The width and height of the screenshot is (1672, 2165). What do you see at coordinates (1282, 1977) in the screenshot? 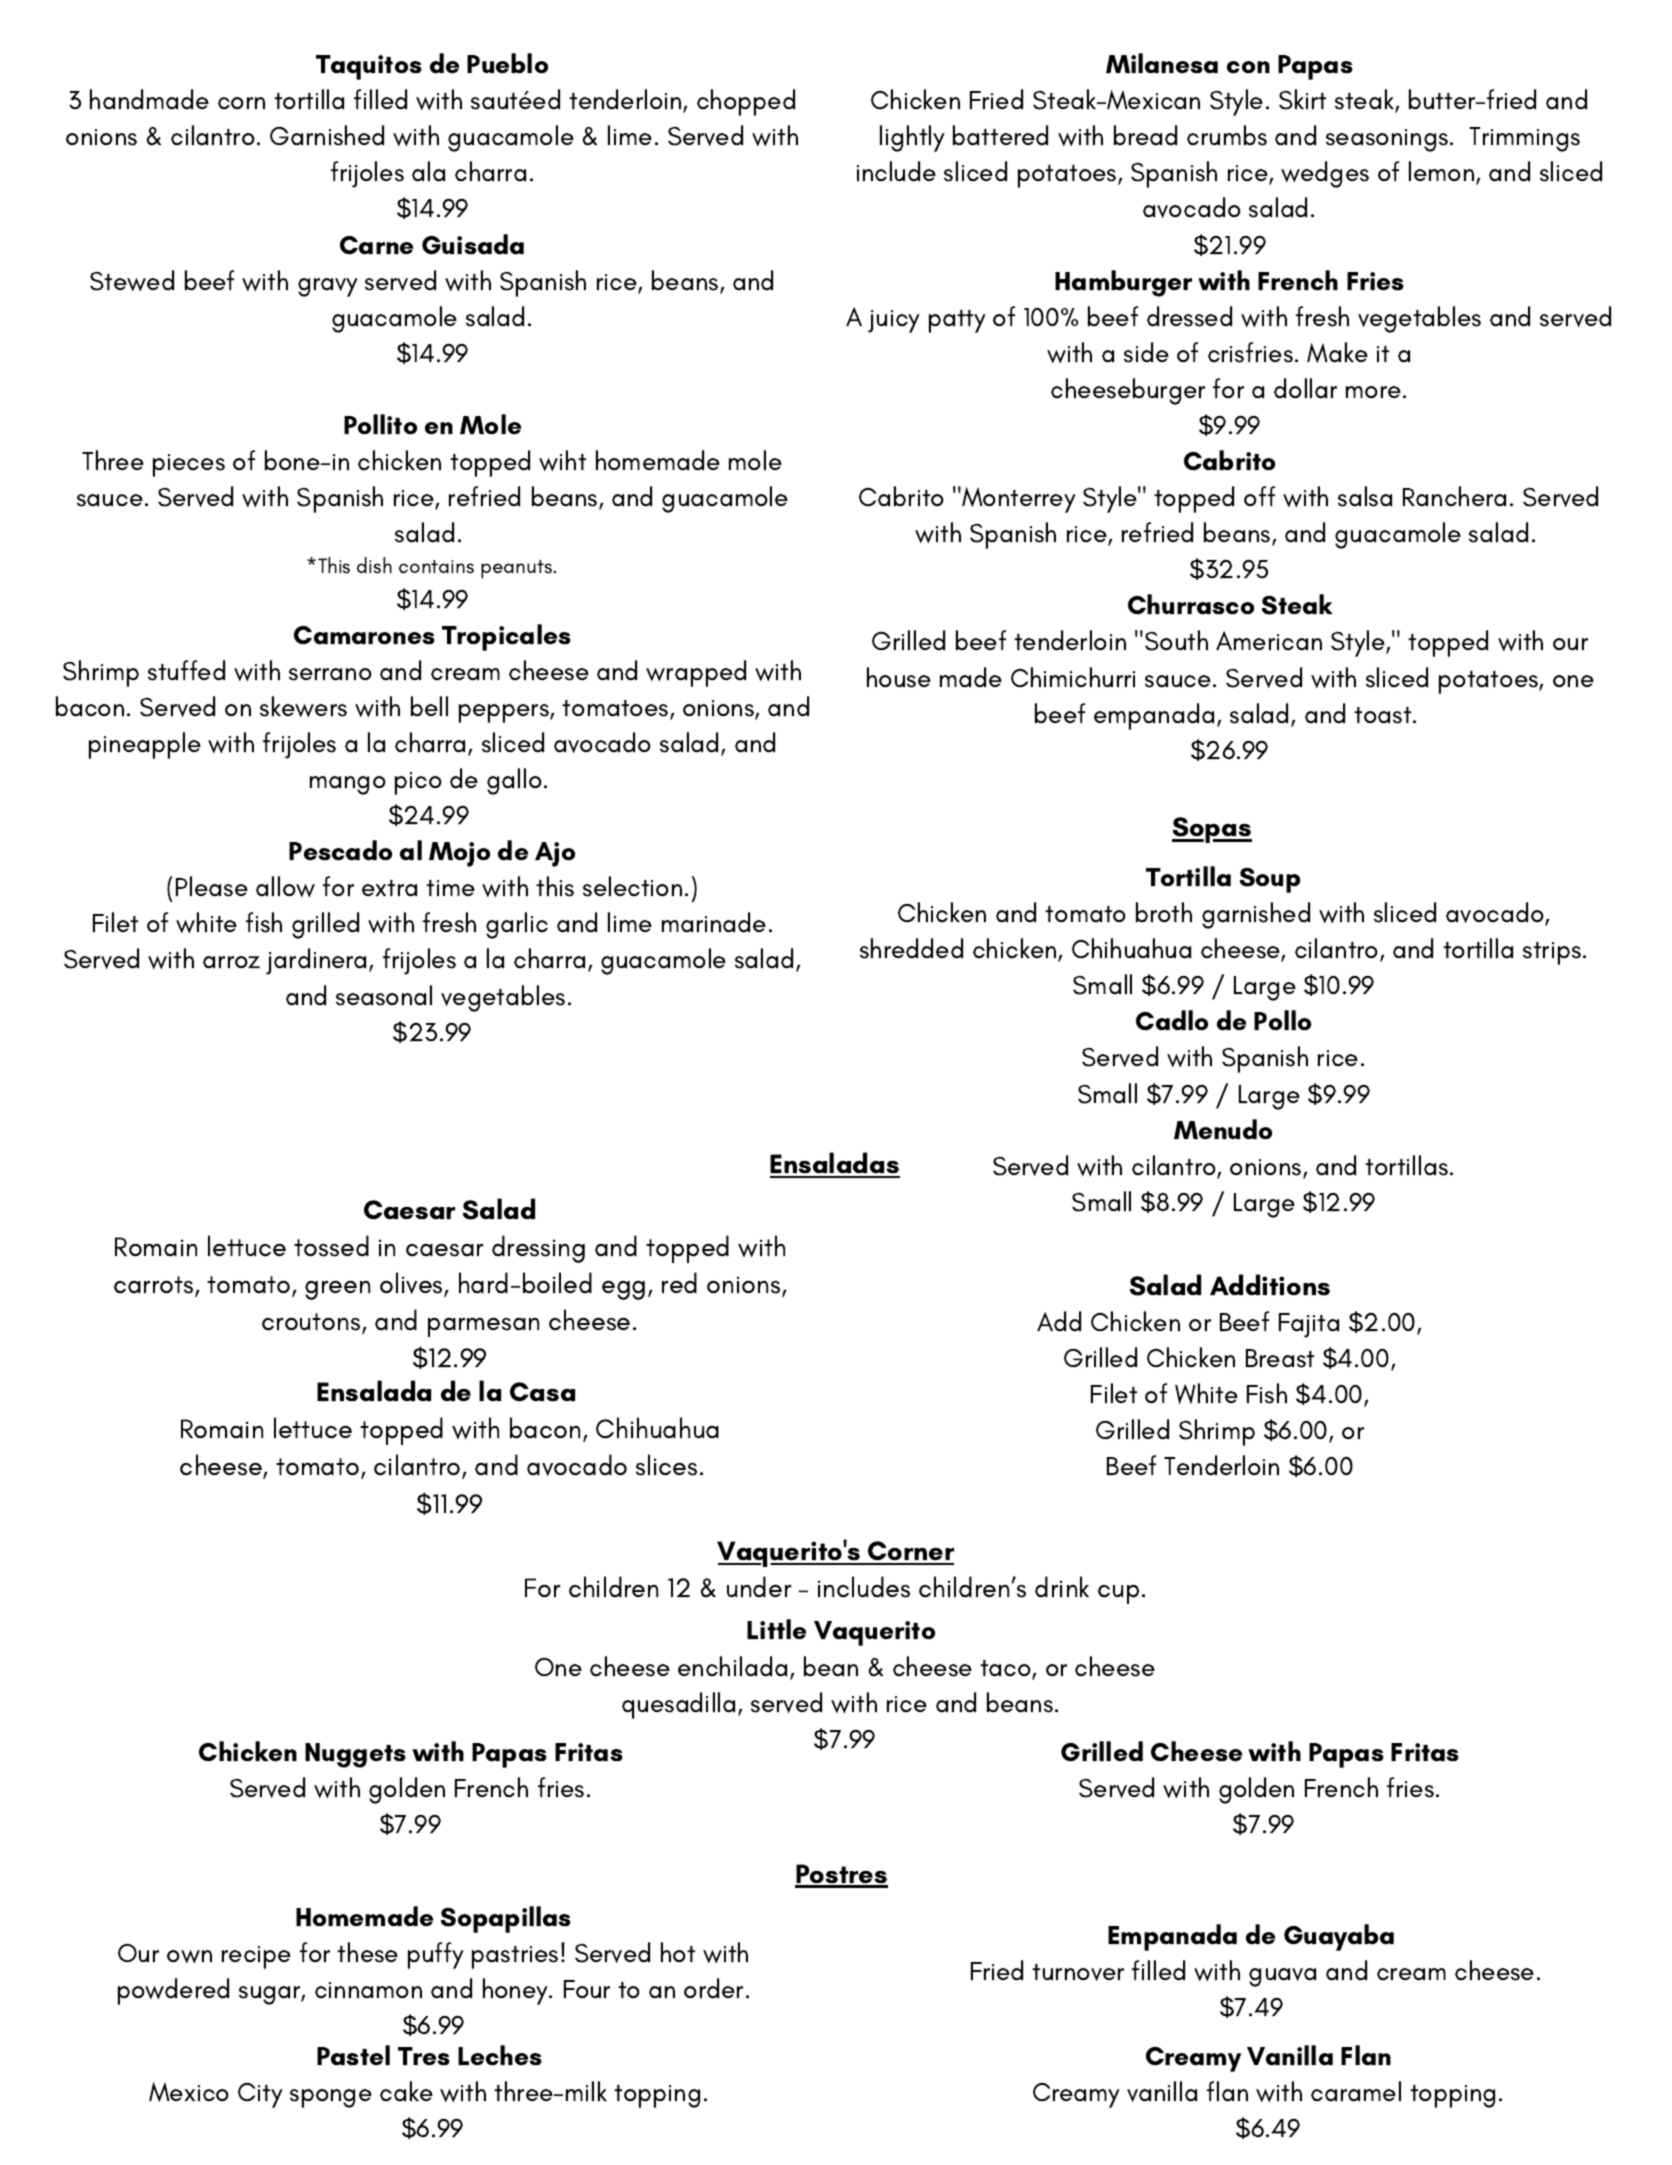
I see `guava` at bounding box center [1282, 1977].
